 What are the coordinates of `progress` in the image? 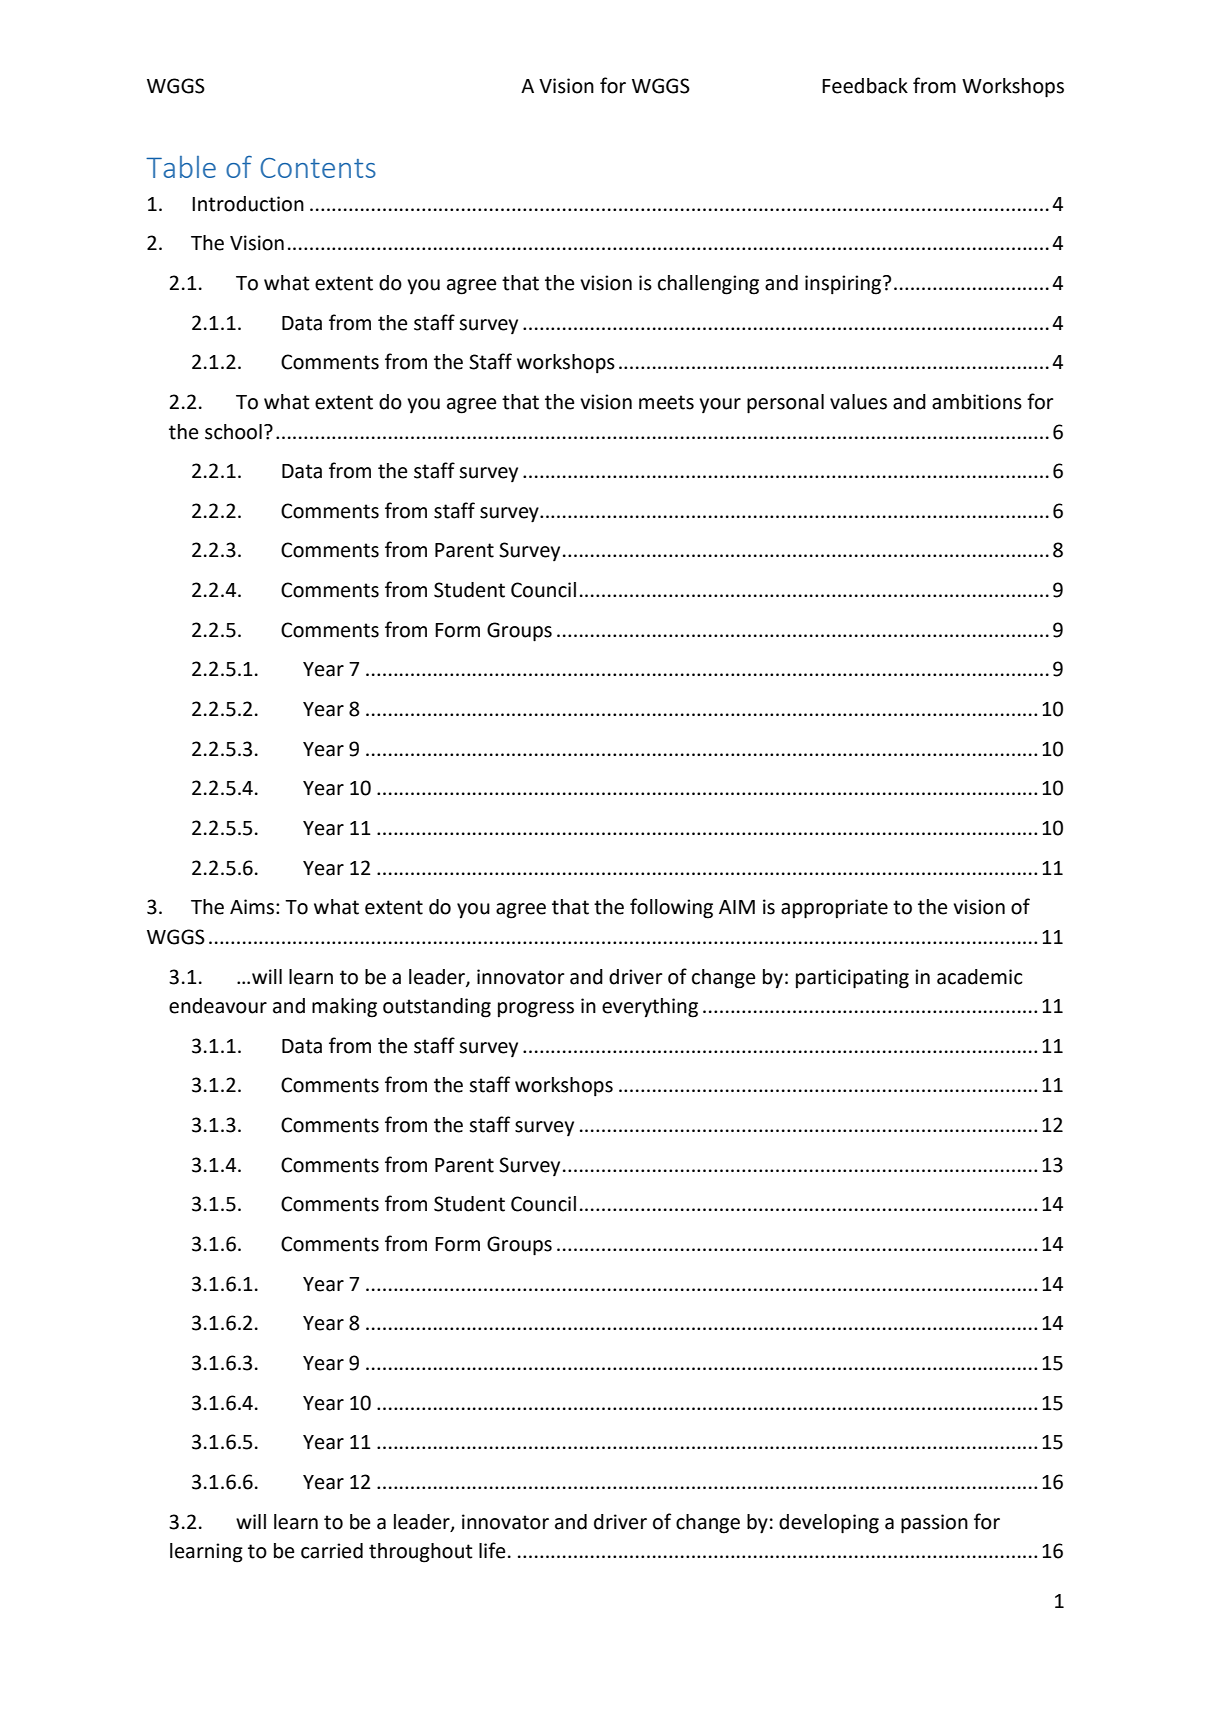 It's located at (536, 1010).
